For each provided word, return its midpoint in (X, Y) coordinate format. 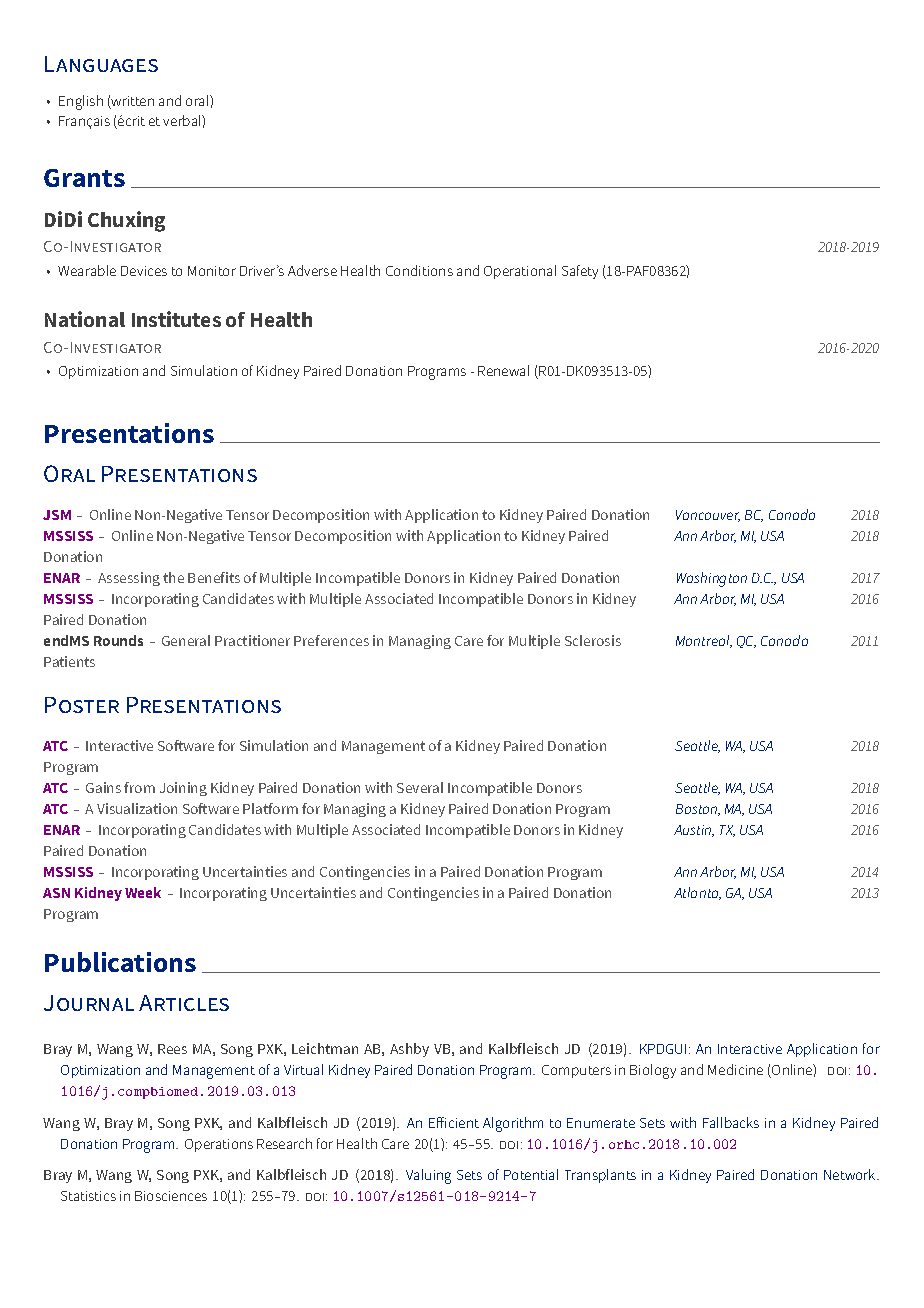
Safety (580, 272)
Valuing (428, 1176)
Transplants (600, 1176)
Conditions (419, 270)
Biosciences (171, 1196)
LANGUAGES (101, 64)
